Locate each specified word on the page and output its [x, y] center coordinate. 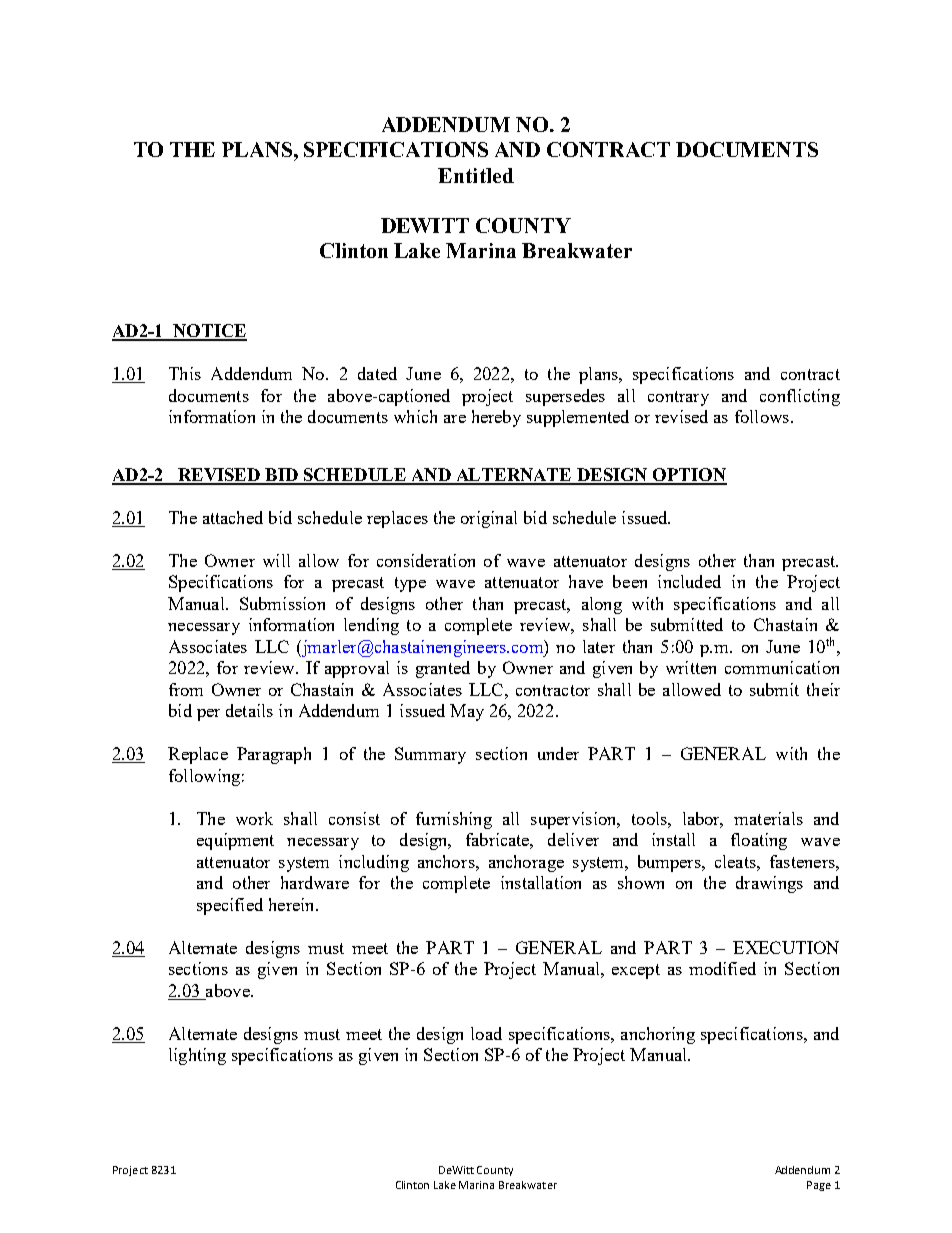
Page [819, 1186]
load [486, 1033]
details [249, 710]
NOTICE [209, 332]
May [467, 712]
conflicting [800, 397]
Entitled [476, 175]
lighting [197, 1056]
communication [782, 667]
